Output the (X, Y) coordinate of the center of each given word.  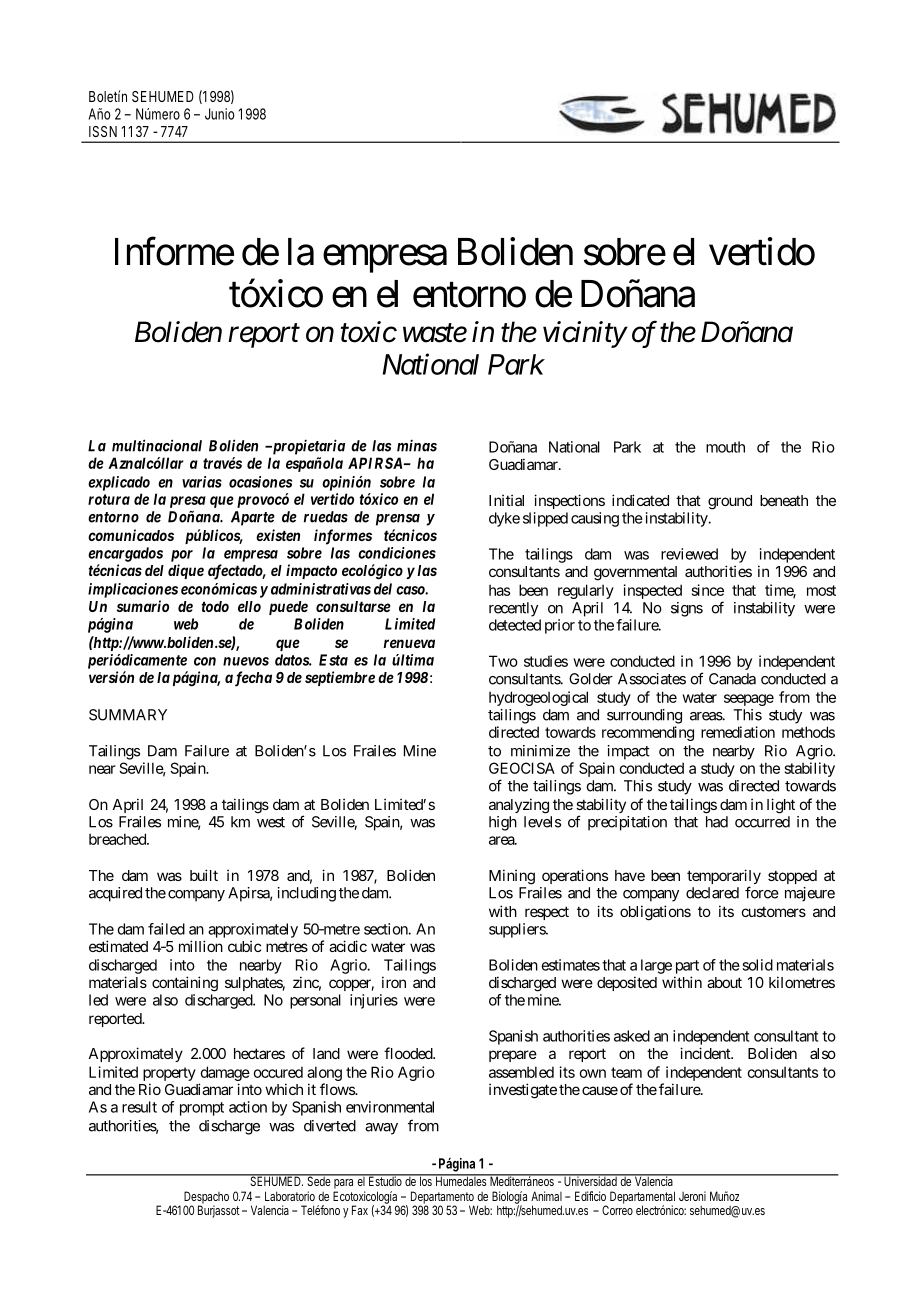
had (717, 822)
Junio (219, 114)
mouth (725, 447)
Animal (546, 1196)
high (503, 823)
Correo (617, 1209)
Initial (506, 500)
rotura (109, 499)
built (204, 875)
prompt (202, 1109)
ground (730, 502)
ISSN (103, 131)
